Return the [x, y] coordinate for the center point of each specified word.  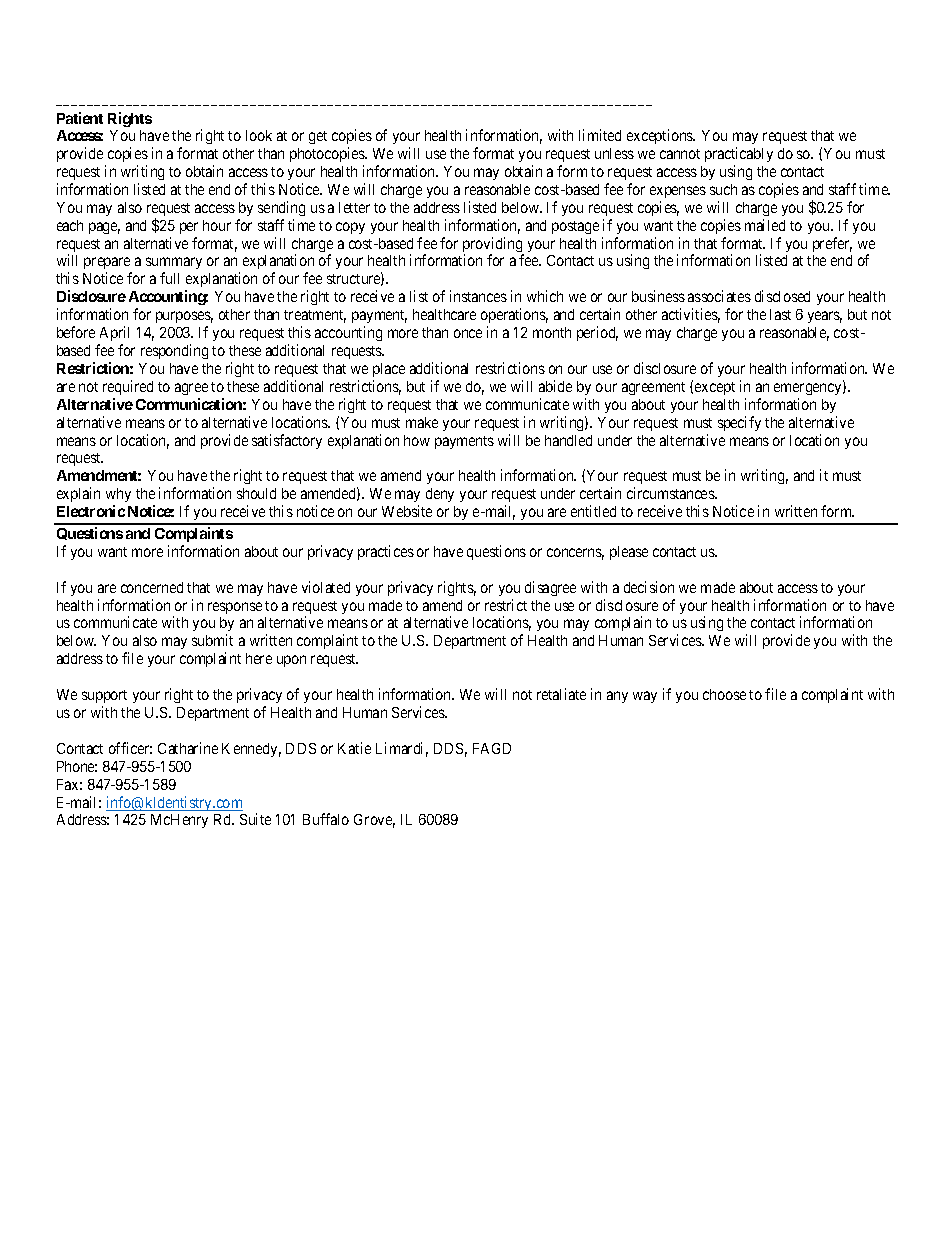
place [389, 370]
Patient [80, 118]
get [318, 137]
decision [649, 587]
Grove [374, 821]
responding [174, 351]
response [235, 608]
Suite [255, 819]
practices [386, 552]
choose [724, 694]
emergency [809, 389]
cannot [680, 154]
